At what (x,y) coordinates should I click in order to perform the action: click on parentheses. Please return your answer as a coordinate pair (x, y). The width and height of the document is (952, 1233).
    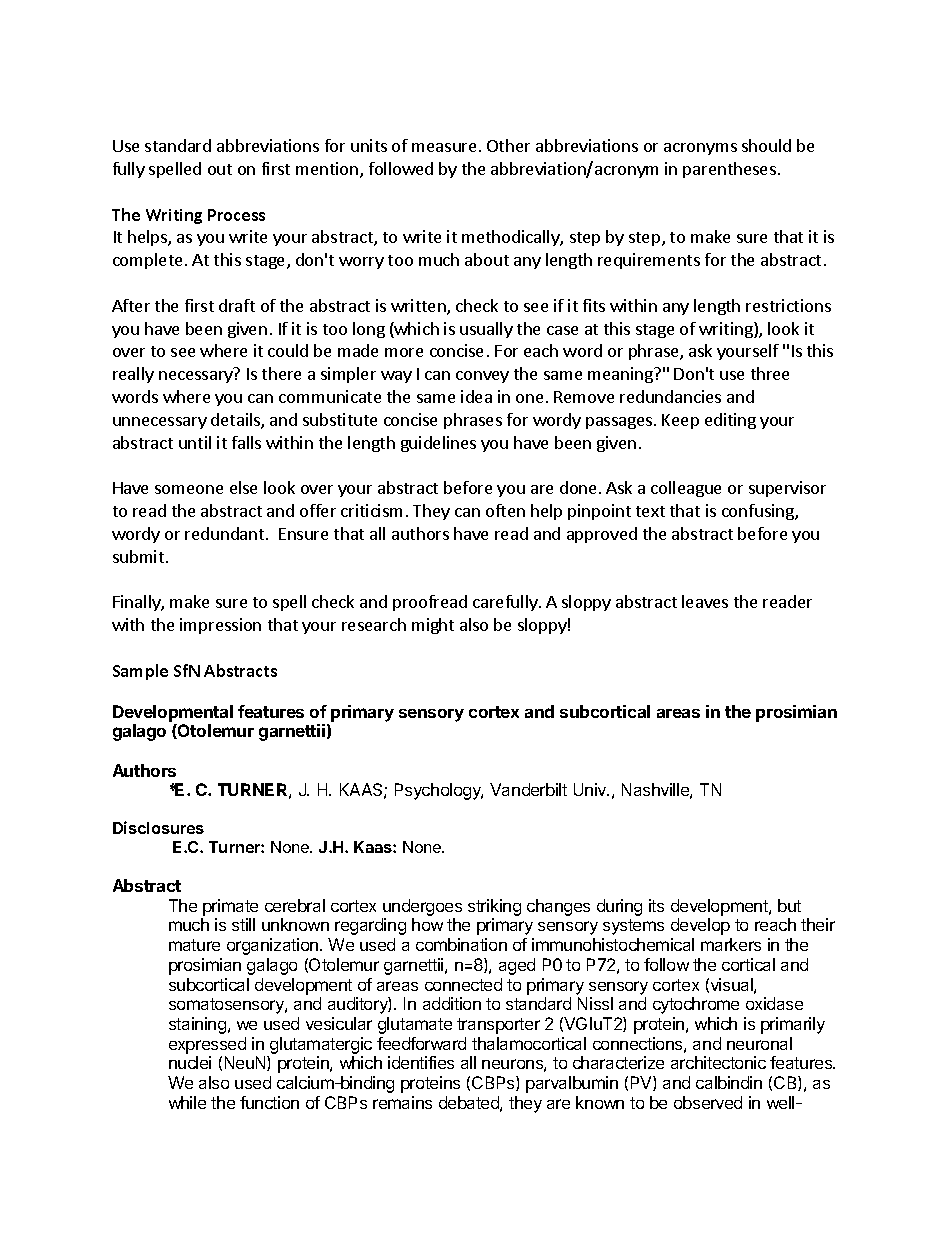
    Looking at the image, I should click on (729, 170).
